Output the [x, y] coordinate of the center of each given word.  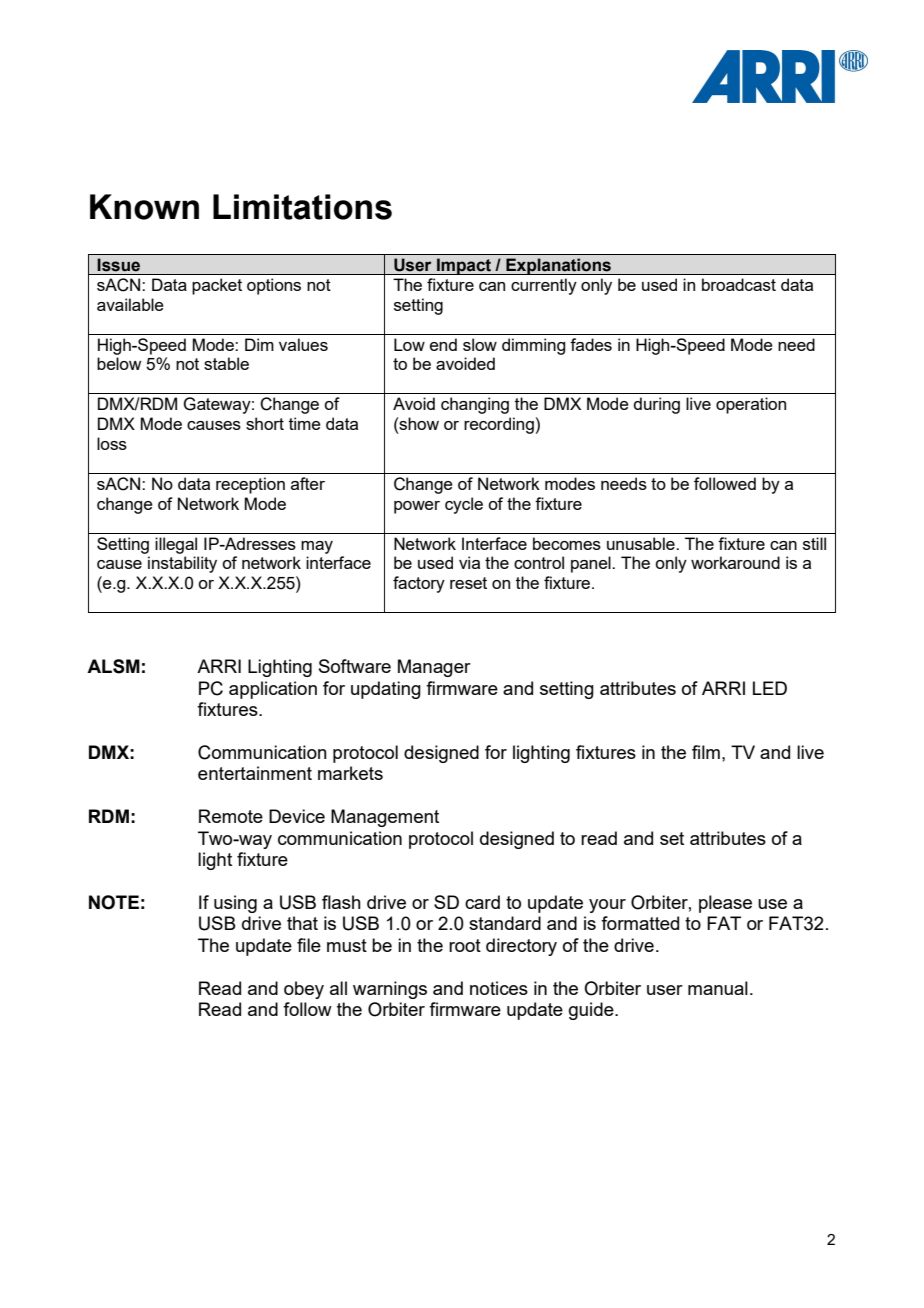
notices [499, 988]
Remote [231, 816]
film [706, 752]
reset [468, 583]
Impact [464, 266]
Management [385, 818]
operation [751, 405]
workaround [735, 562]
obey [304, 990]
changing [475, 405]
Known [144, 207]
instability [182, 564]
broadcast [739, 284]
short [265, 423]
